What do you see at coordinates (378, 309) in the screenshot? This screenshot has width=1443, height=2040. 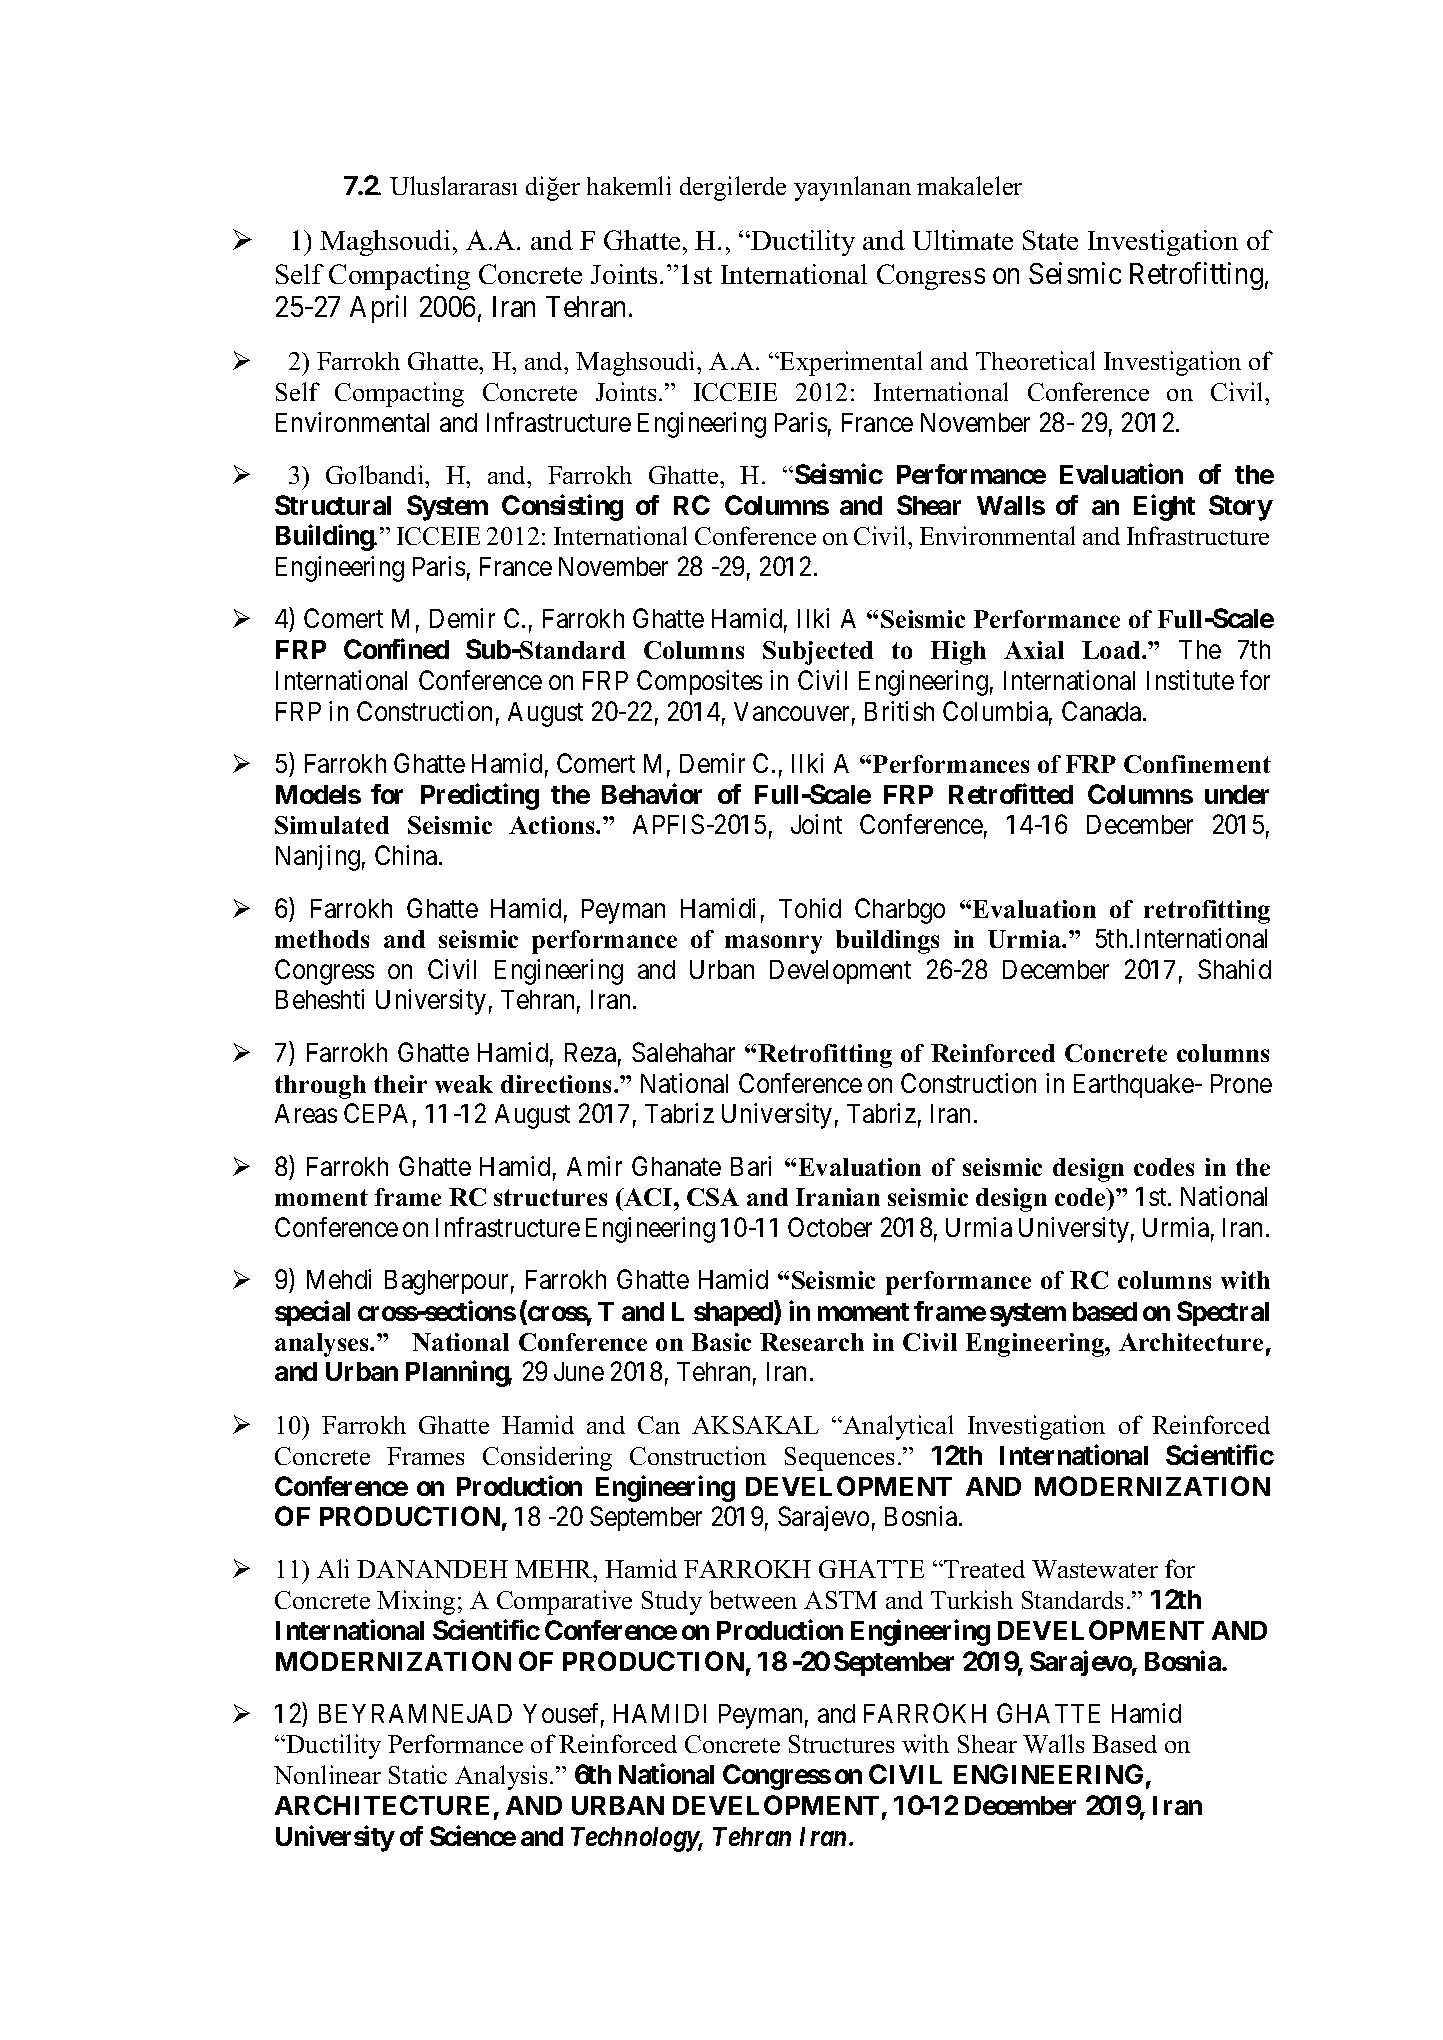 I see `April` at bounding box center [378, 309].
